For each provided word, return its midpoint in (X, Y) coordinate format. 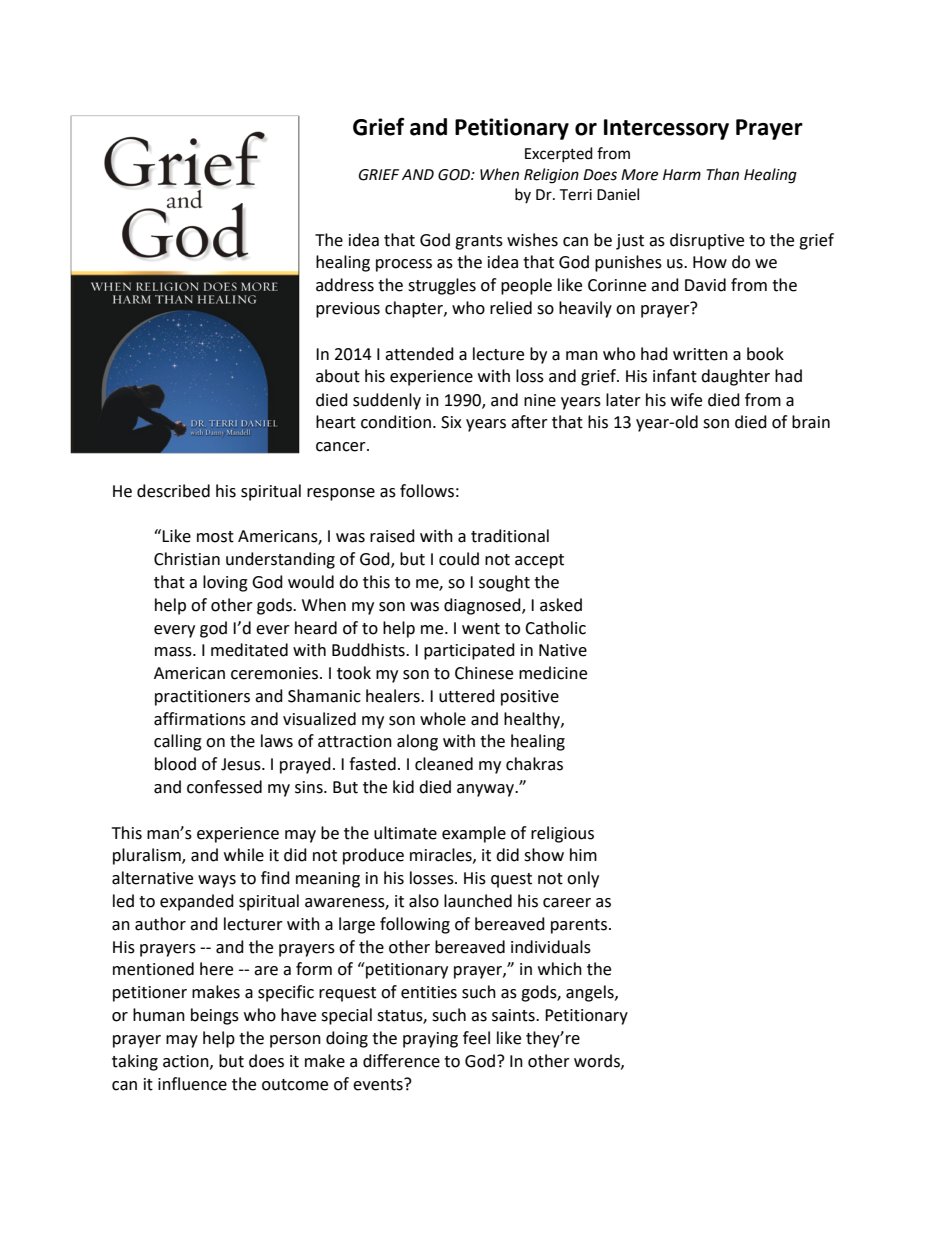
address (345, 285)
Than (722, 174)
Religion (551, 176)
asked (561, 605)
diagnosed (483, 606)
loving (225, 583)
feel (476, 1038)
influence (192, 1084)
